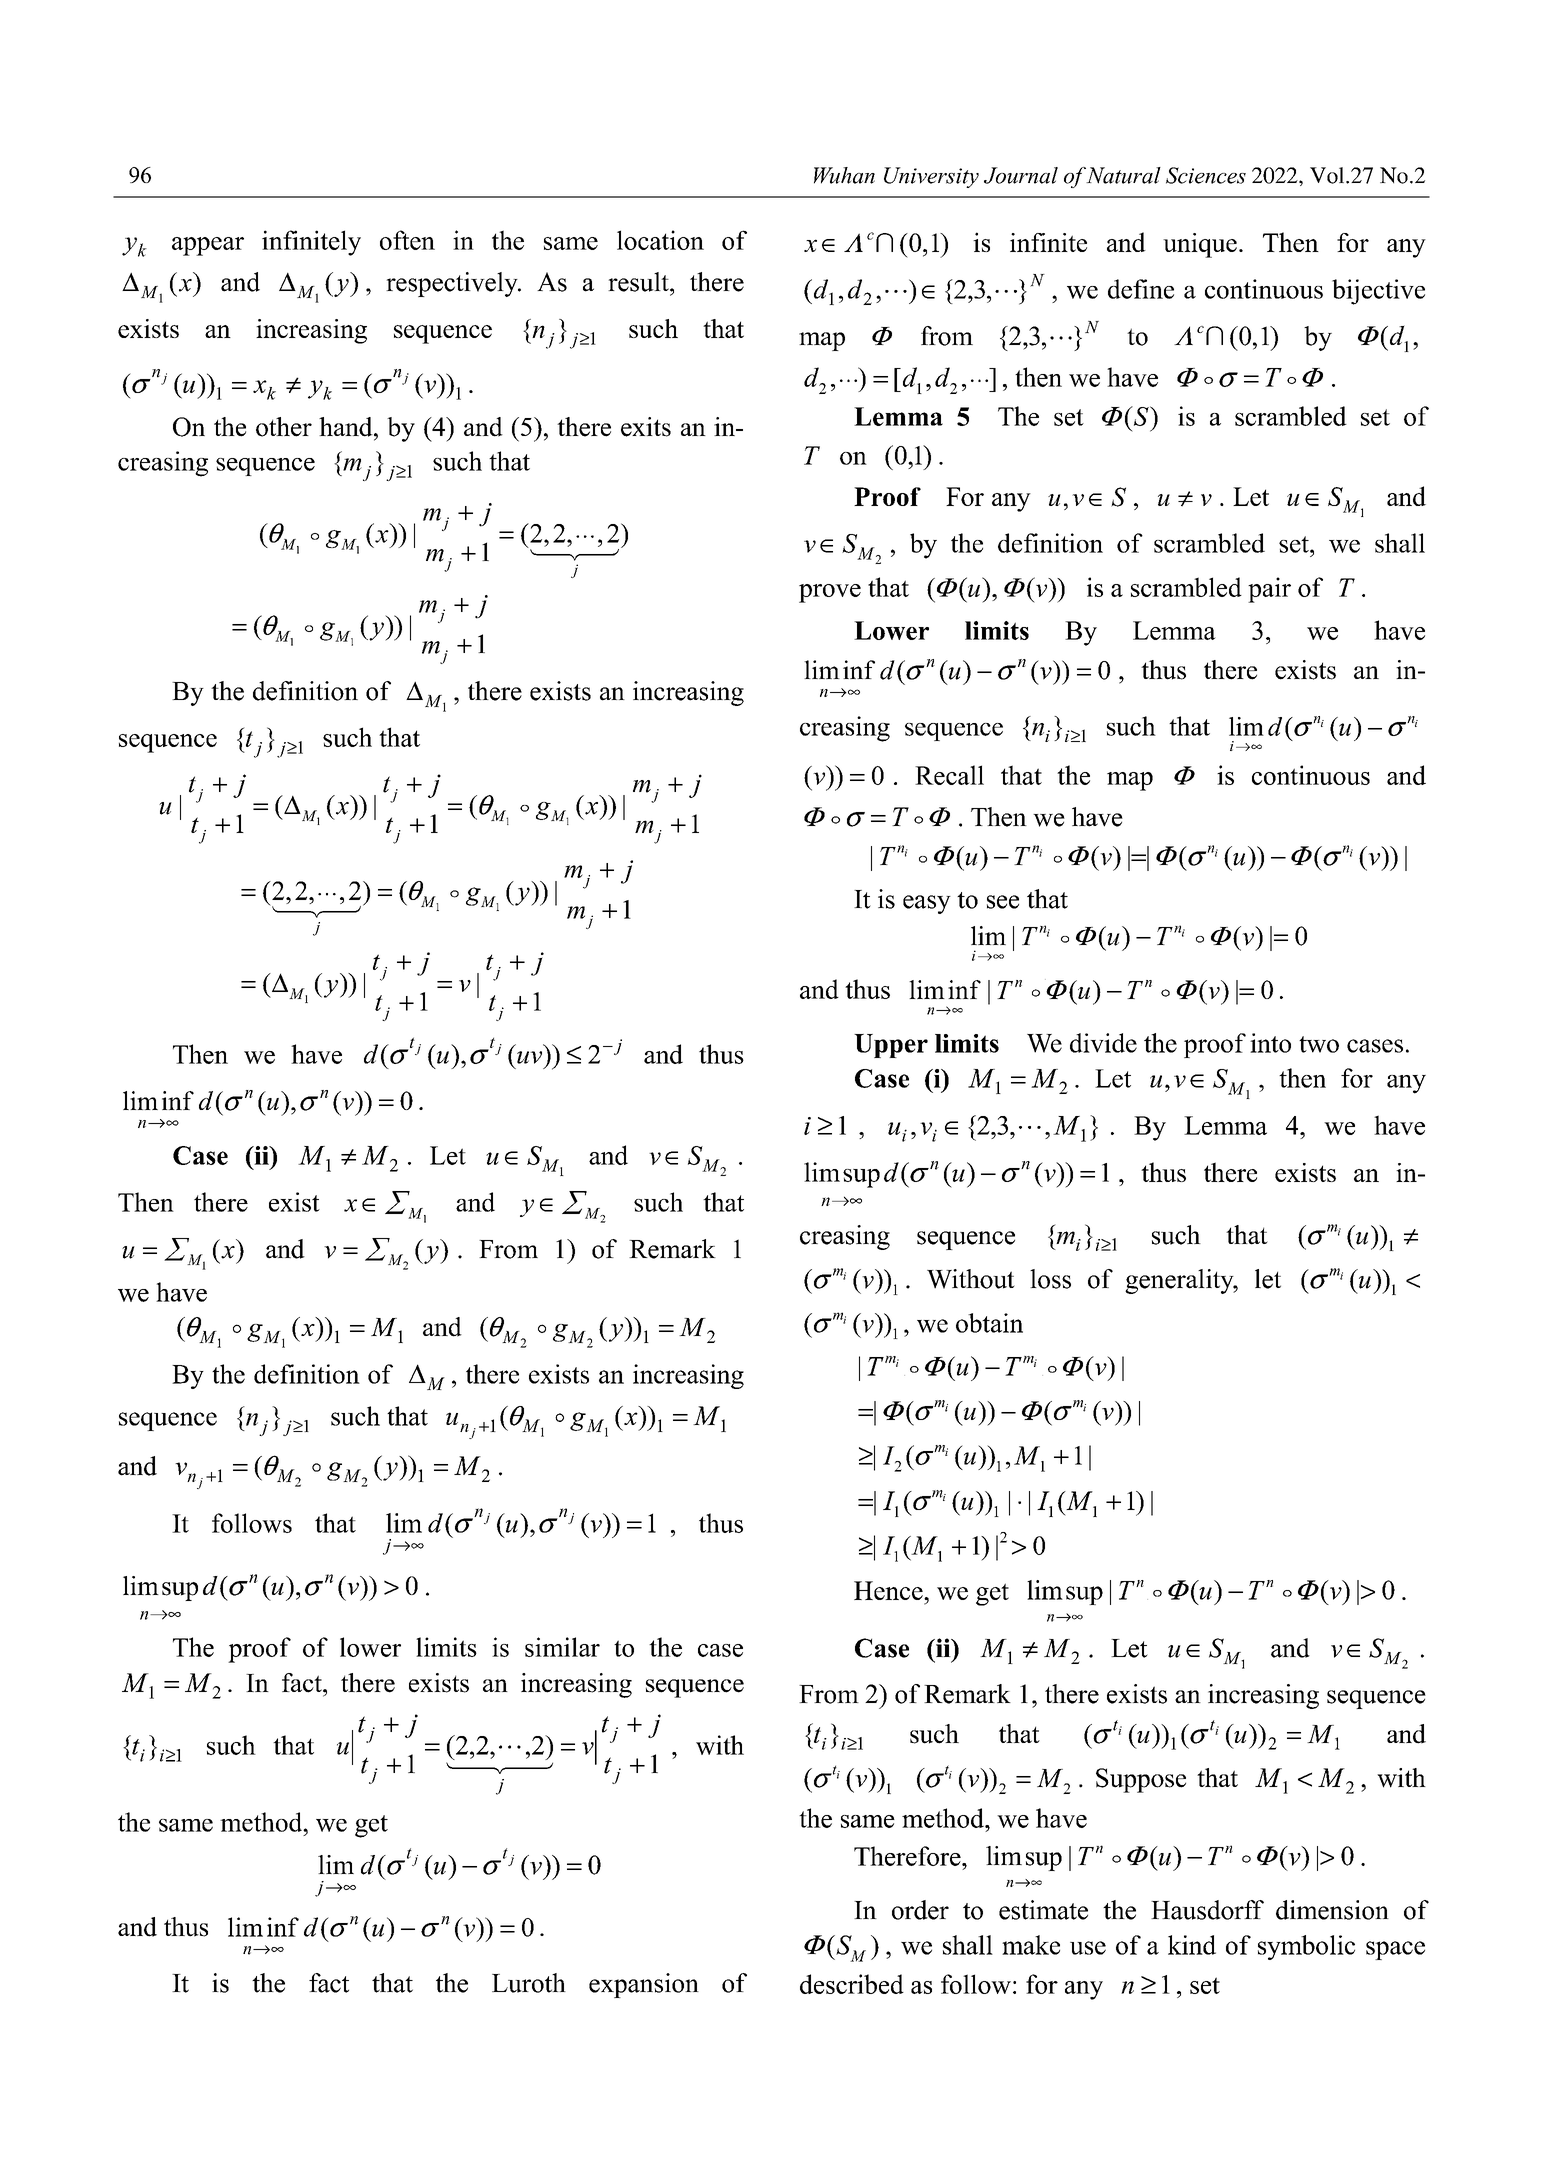 The height and width of the page is (2183, 1543). What do you see at coordinates (1270, 1043) in the page?
I see `into` at bounding box center [1270, 1043].
